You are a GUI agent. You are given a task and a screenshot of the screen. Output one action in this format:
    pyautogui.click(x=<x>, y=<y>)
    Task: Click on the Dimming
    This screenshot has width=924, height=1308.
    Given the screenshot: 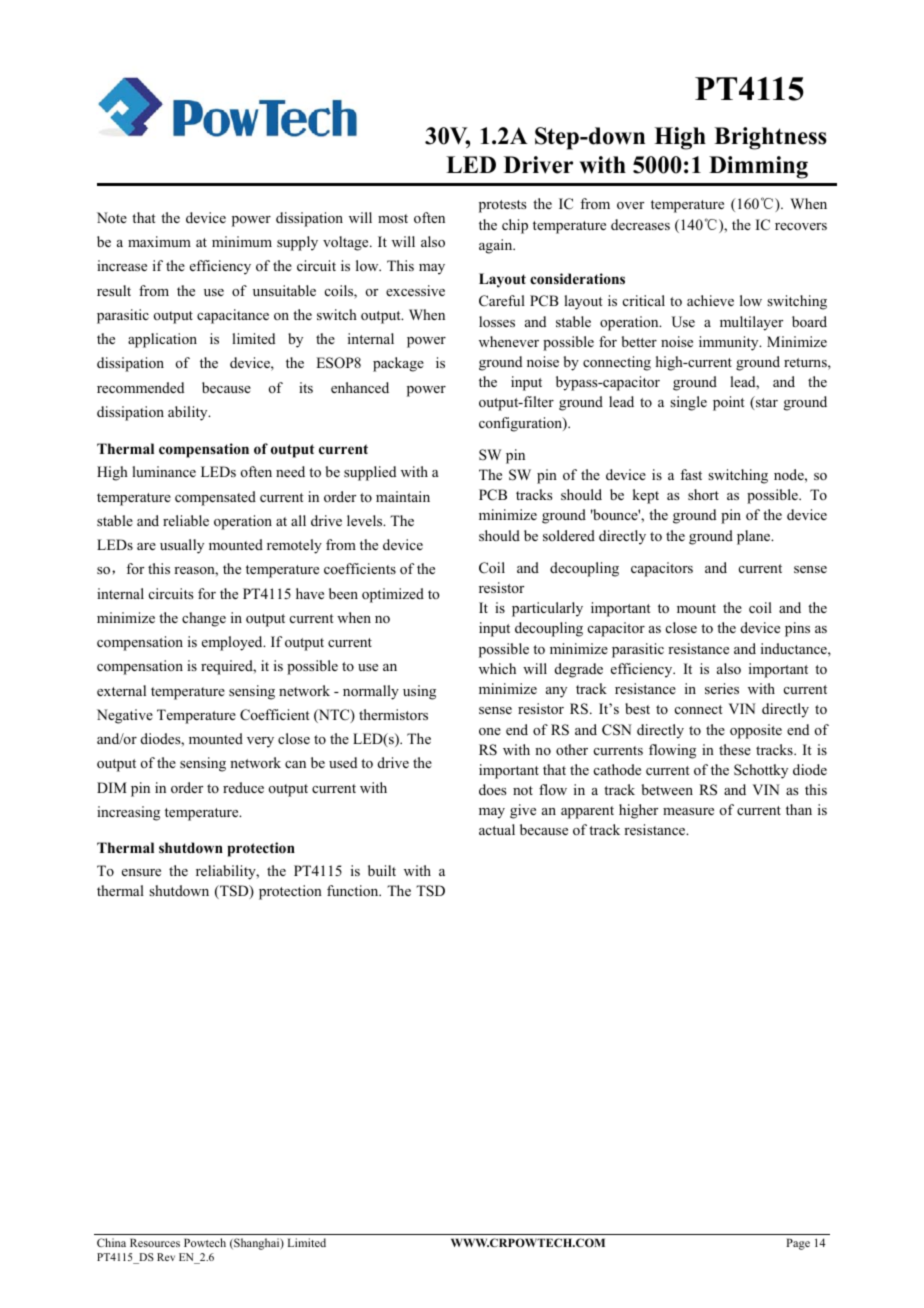 What is the action you would take?
    pyautogui.click(x=758, y=167)
